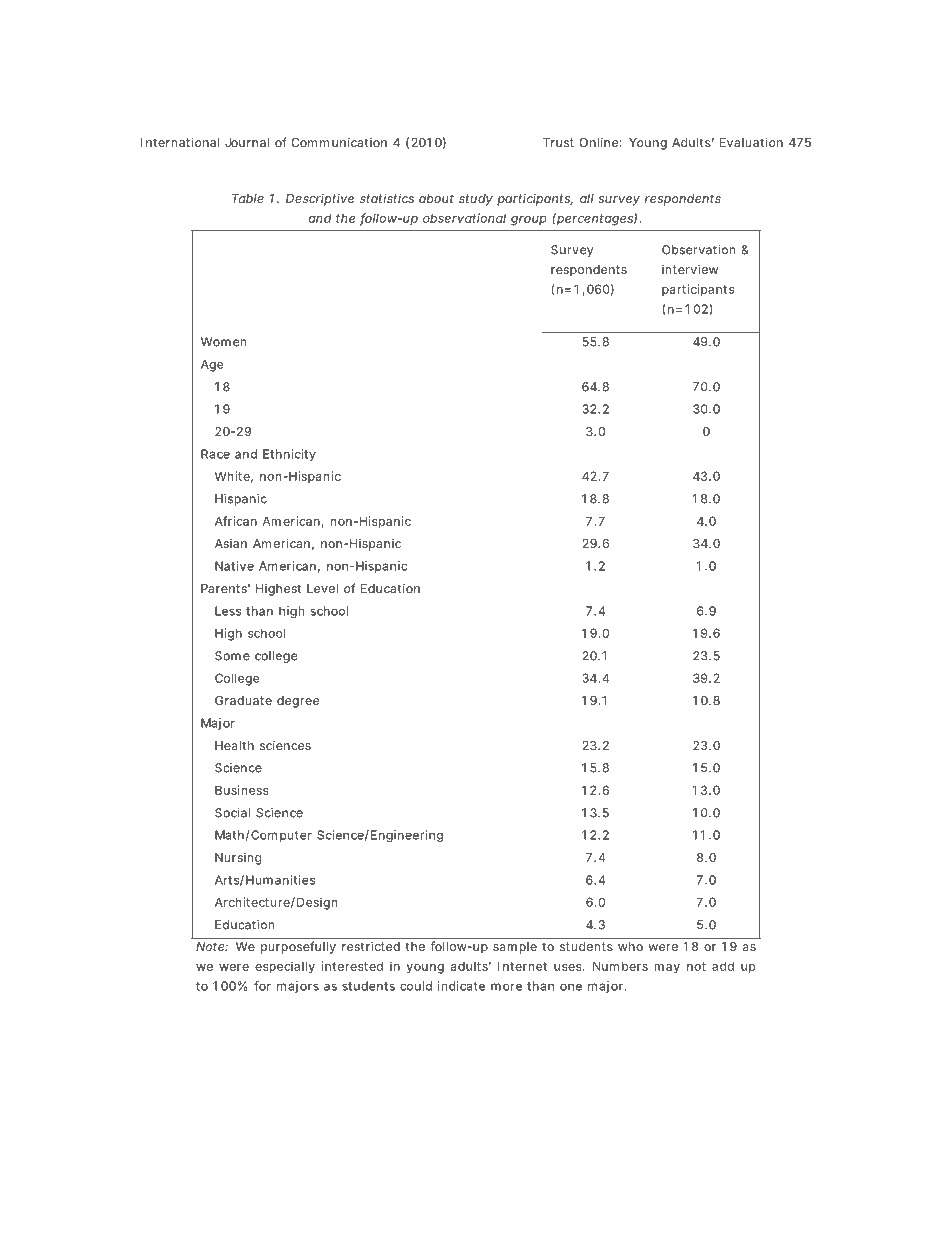  I want to click on Journal, so click(247, 142).
